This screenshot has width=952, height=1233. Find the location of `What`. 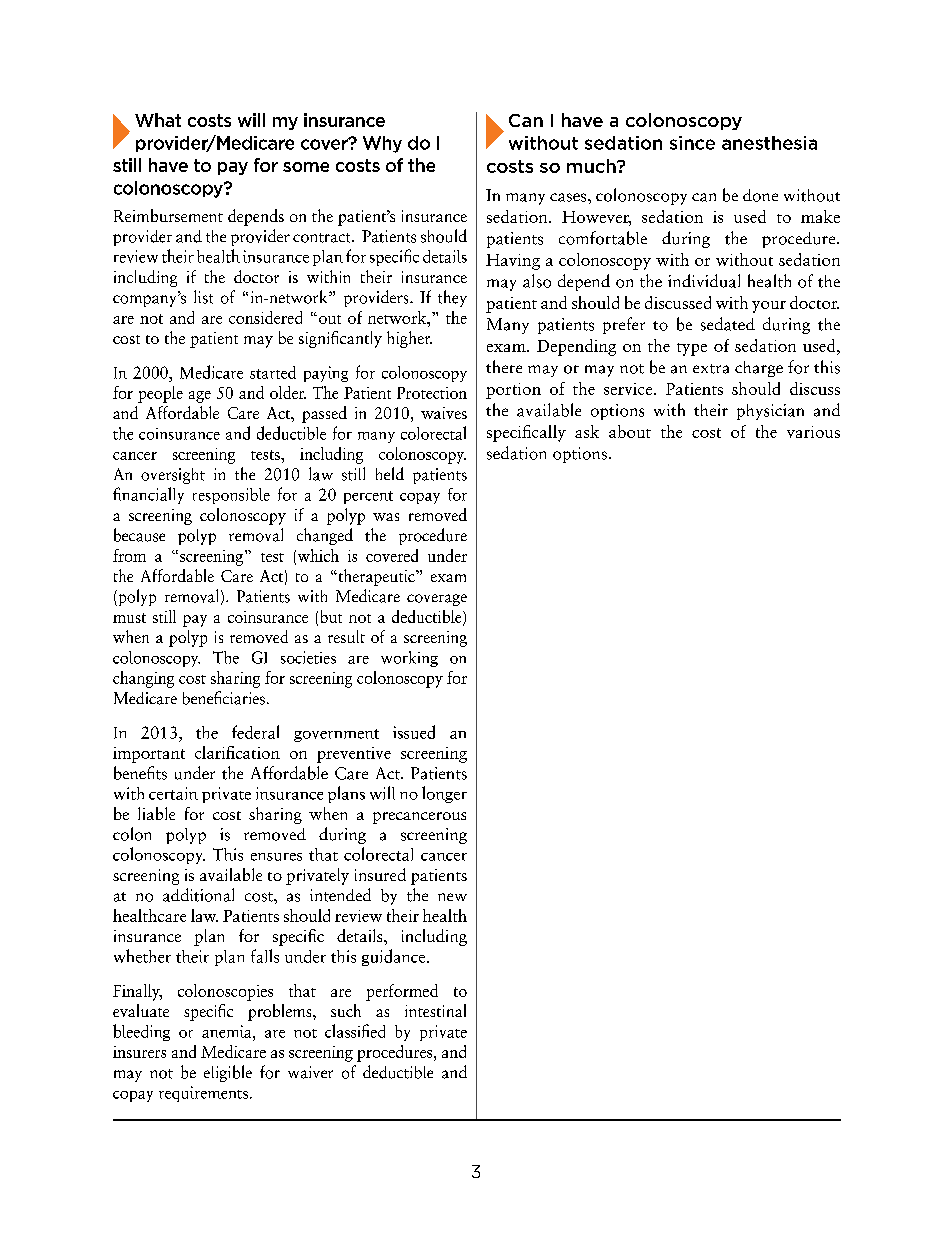

What is located at coordinates (158, 120).
